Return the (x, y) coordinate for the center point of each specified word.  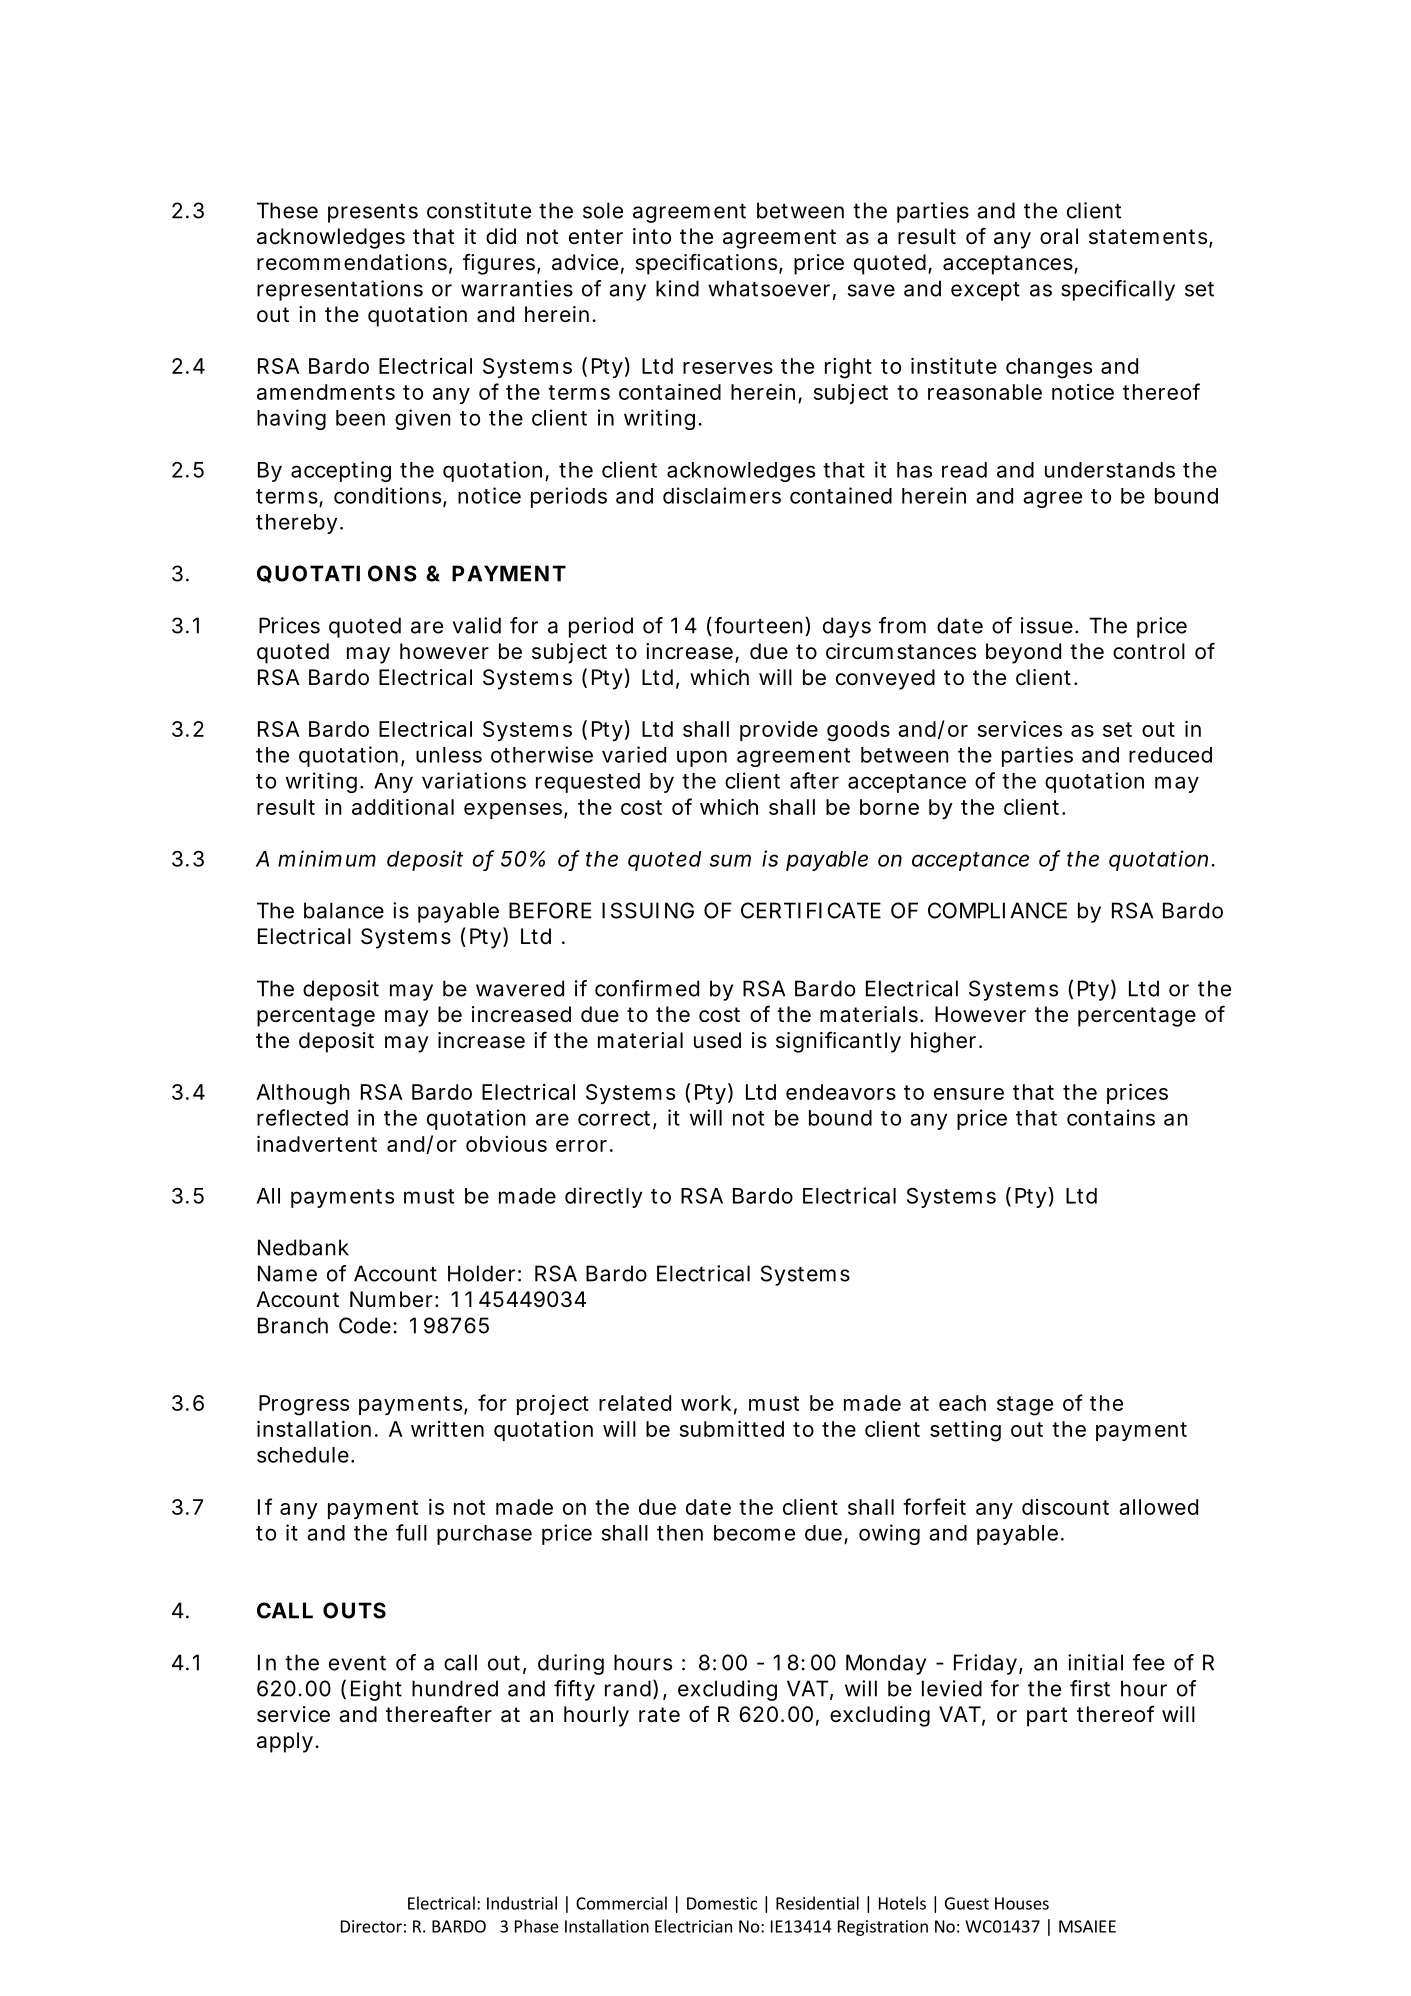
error (581, 1146)
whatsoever (769, 288)
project (553, 1405)
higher (943, 1042)
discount (1065, 1507)
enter (596, 237)
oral (1059, 236)
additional (403, 807)
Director (371, 1926)
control (1149, 651)
